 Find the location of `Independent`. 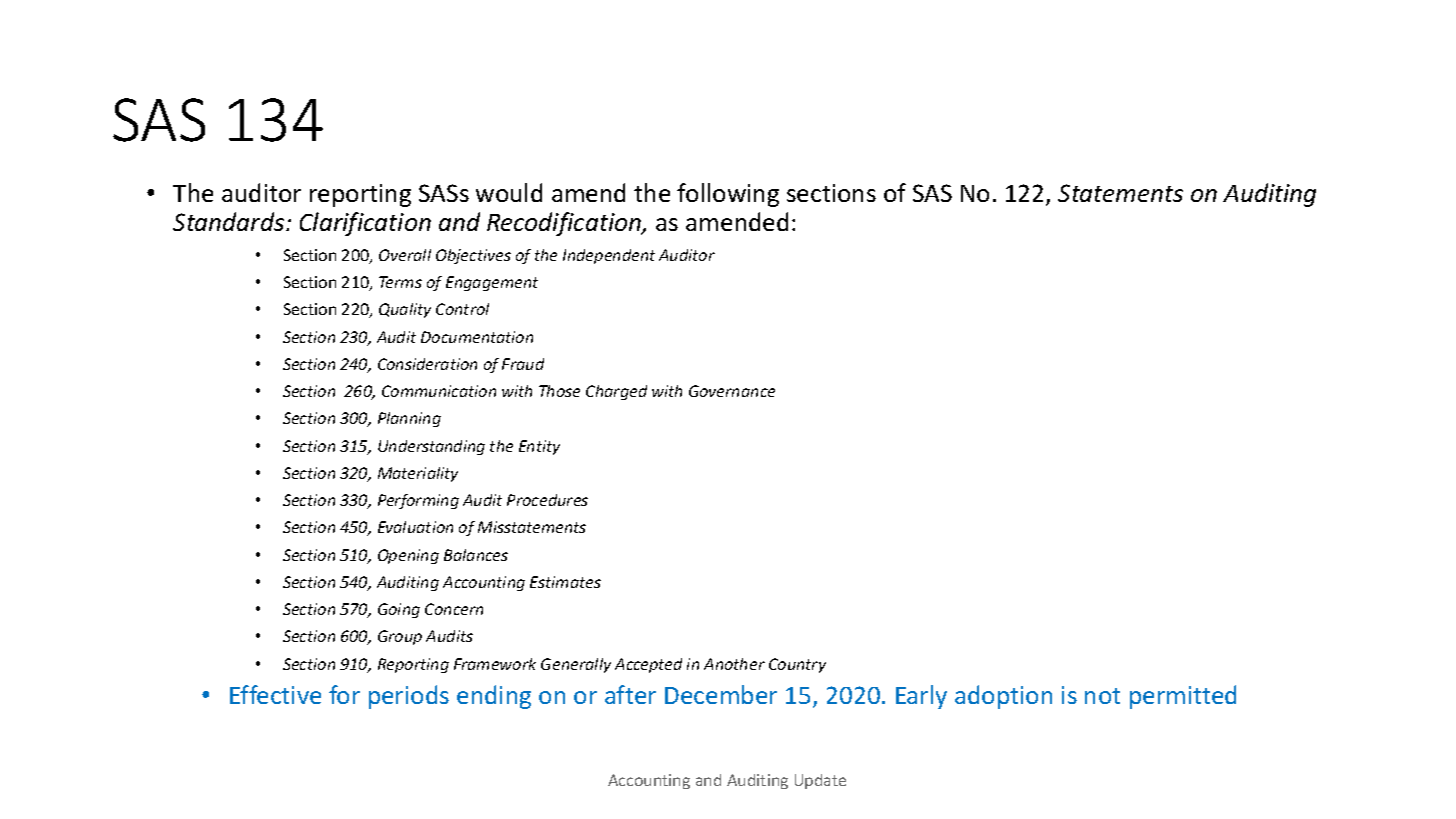

Independent is located at coordinates (609, 256).
